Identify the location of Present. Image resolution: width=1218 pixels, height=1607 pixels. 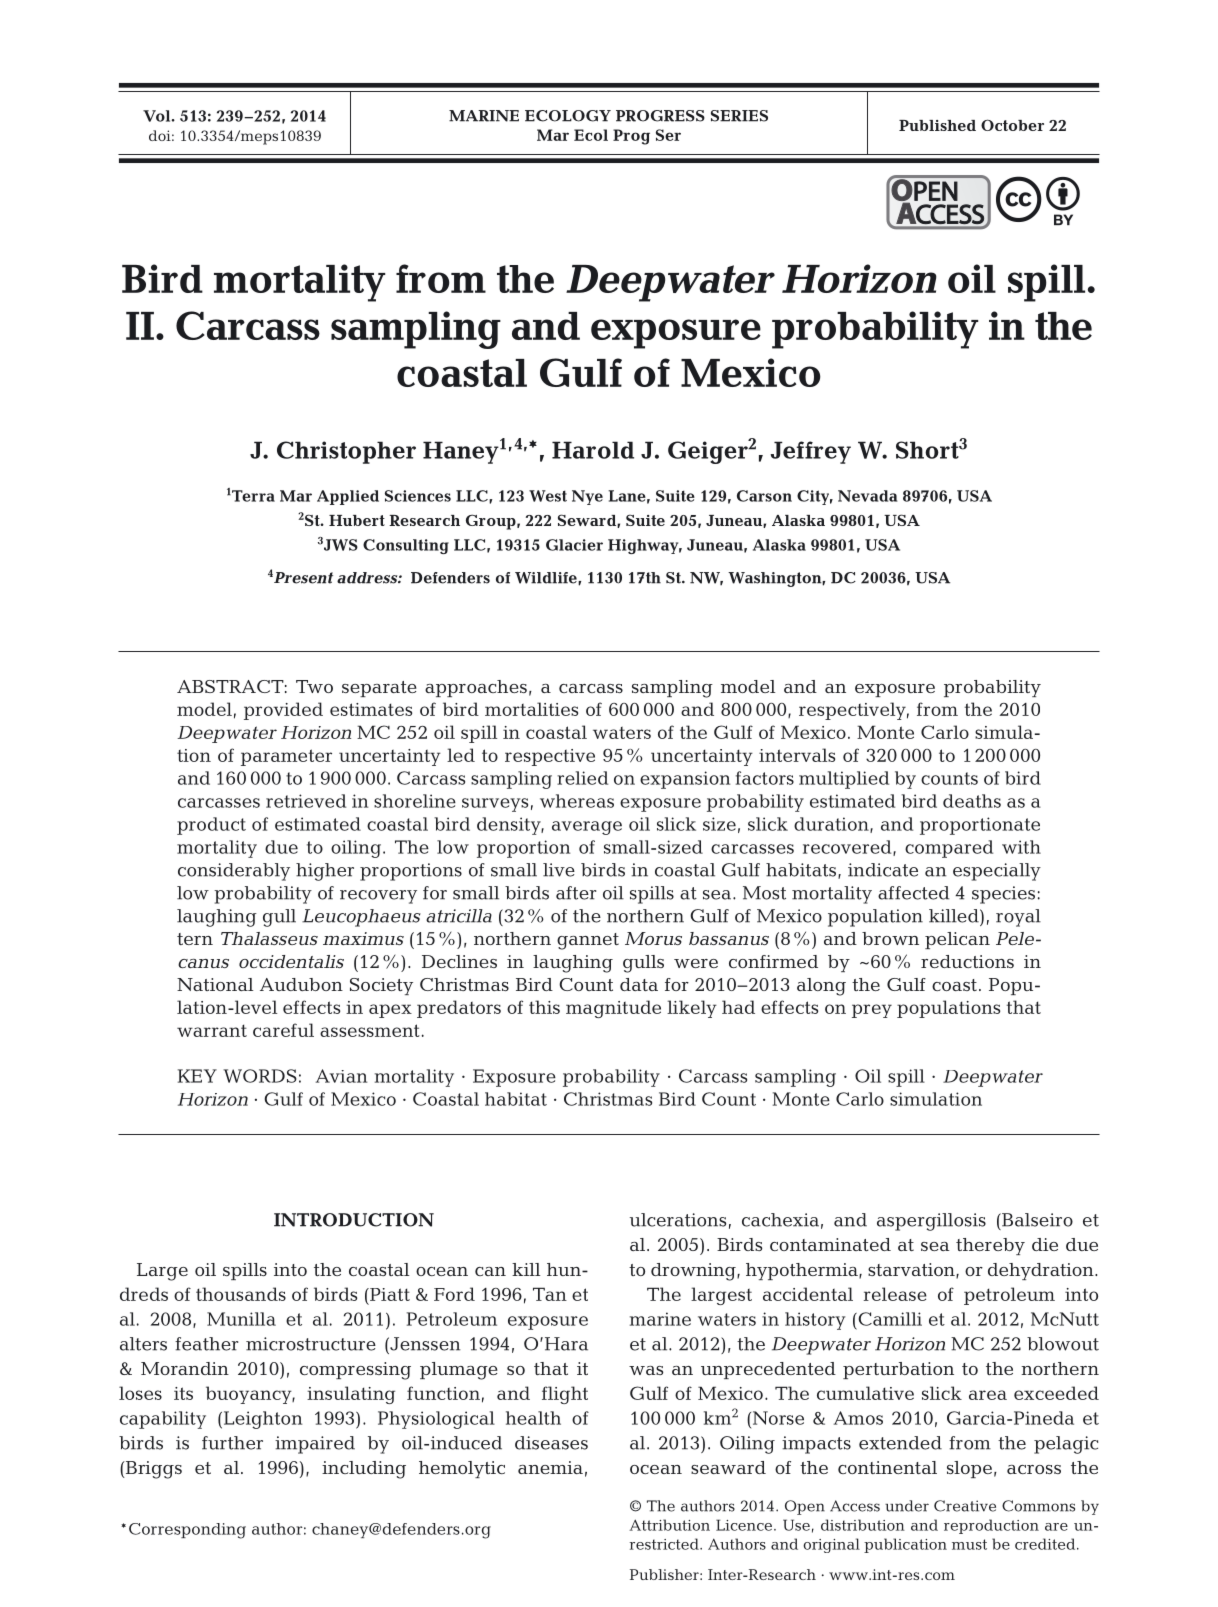
(302, 578).
